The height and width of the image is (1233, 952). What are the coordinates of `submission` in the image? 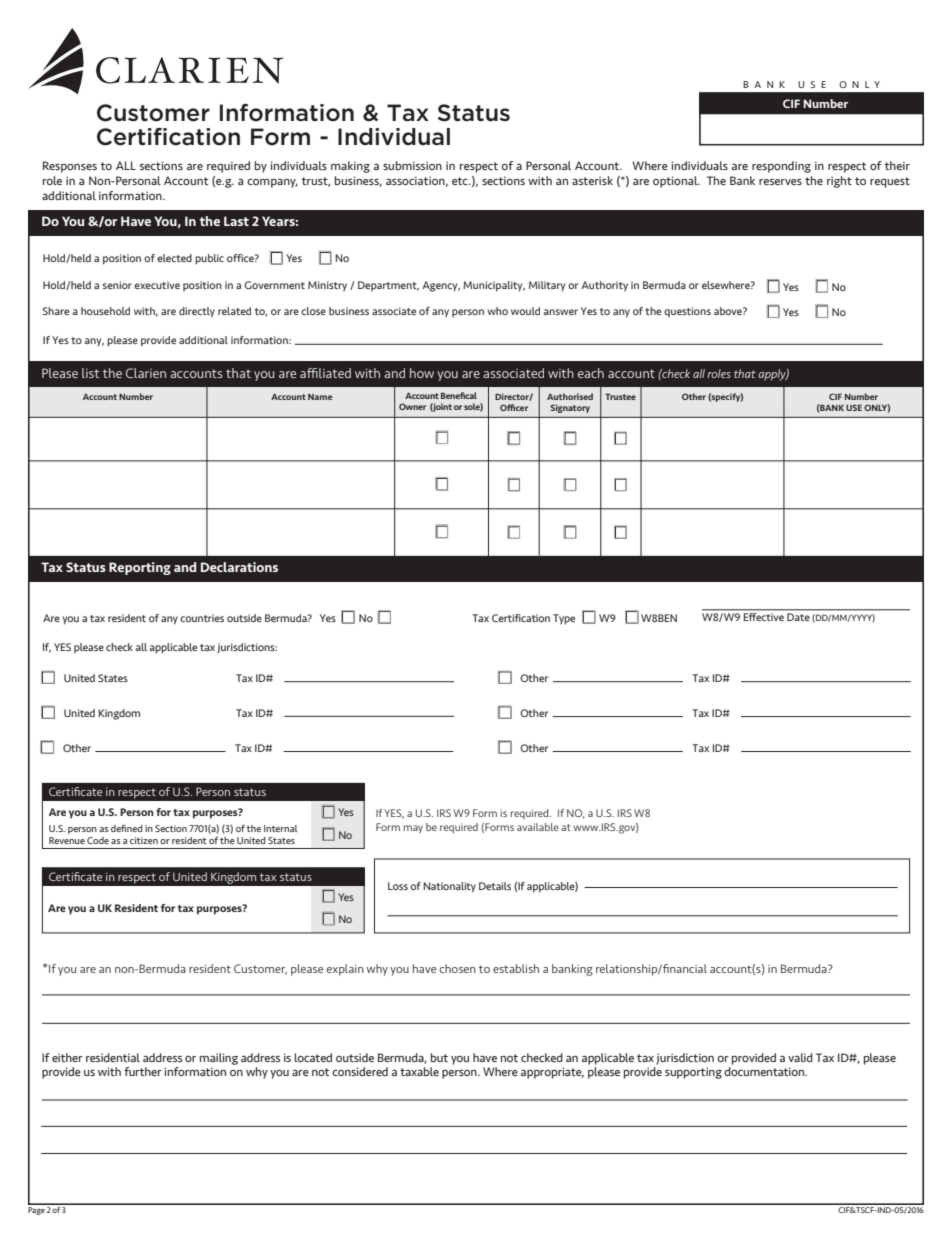 It's located at (412, 165).
